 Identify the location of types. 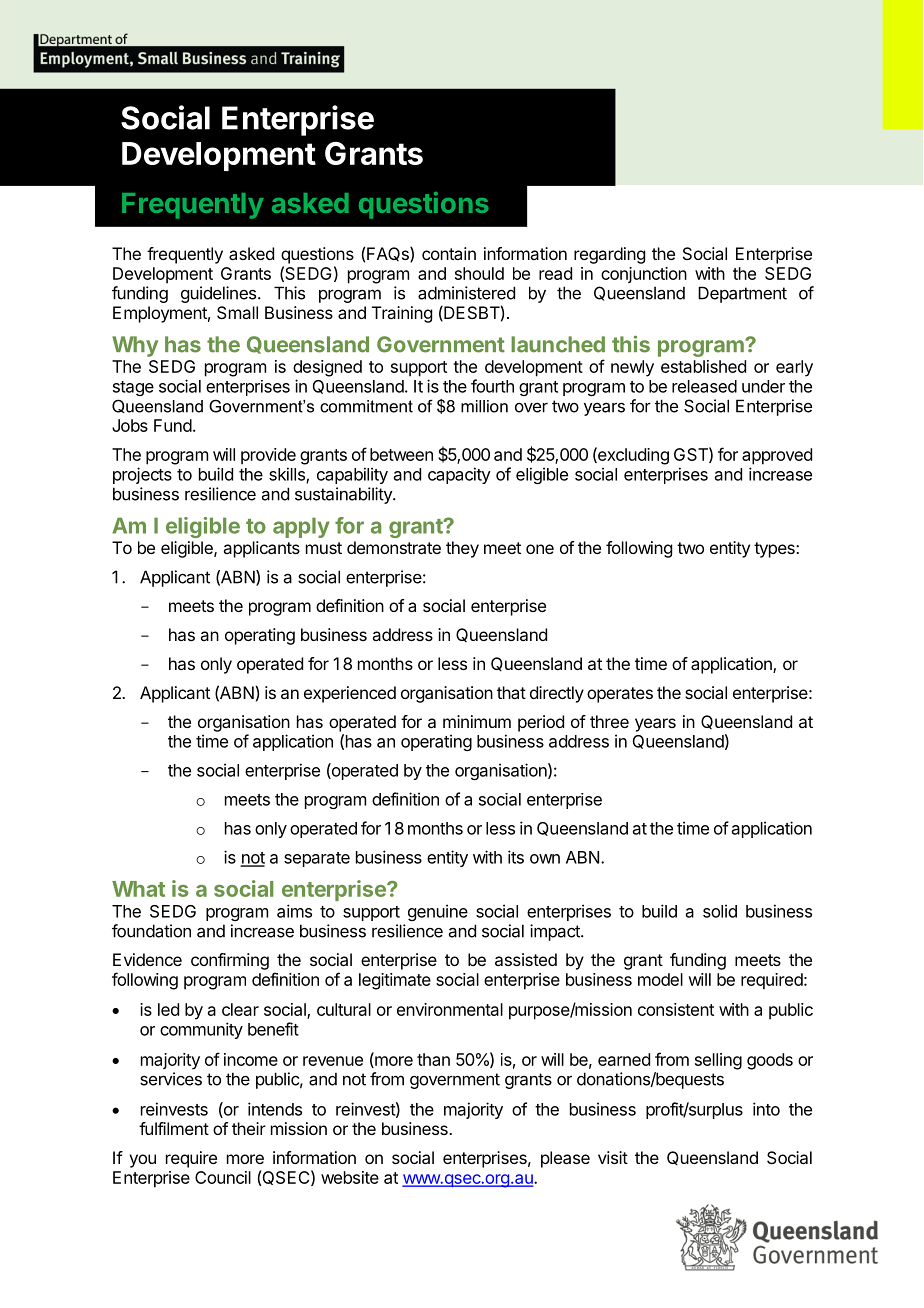
(775, 550).
